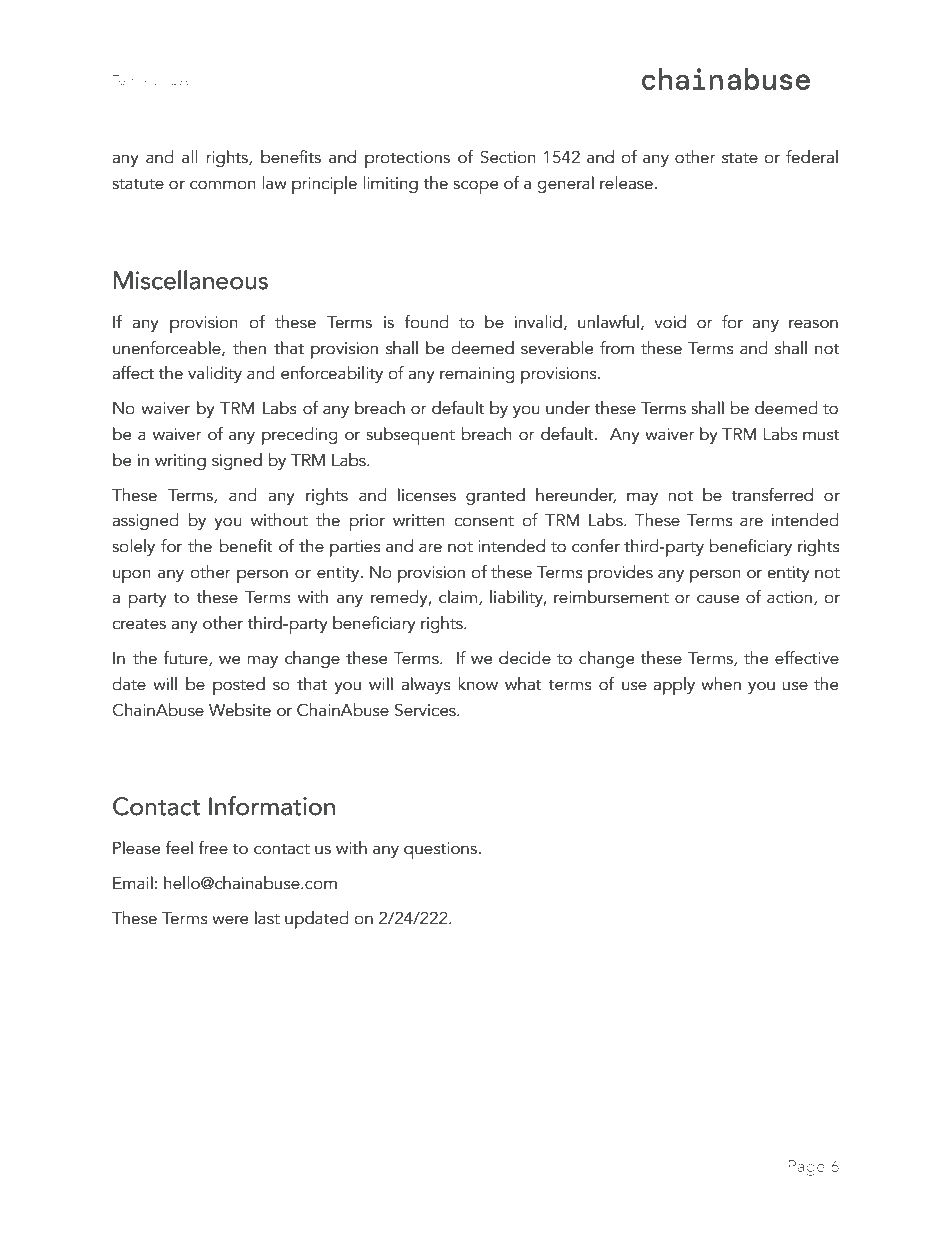  What do you see at coordinates (772, 495) in the screenshot?
I see `transferred` at bounding box center [772, 495].
